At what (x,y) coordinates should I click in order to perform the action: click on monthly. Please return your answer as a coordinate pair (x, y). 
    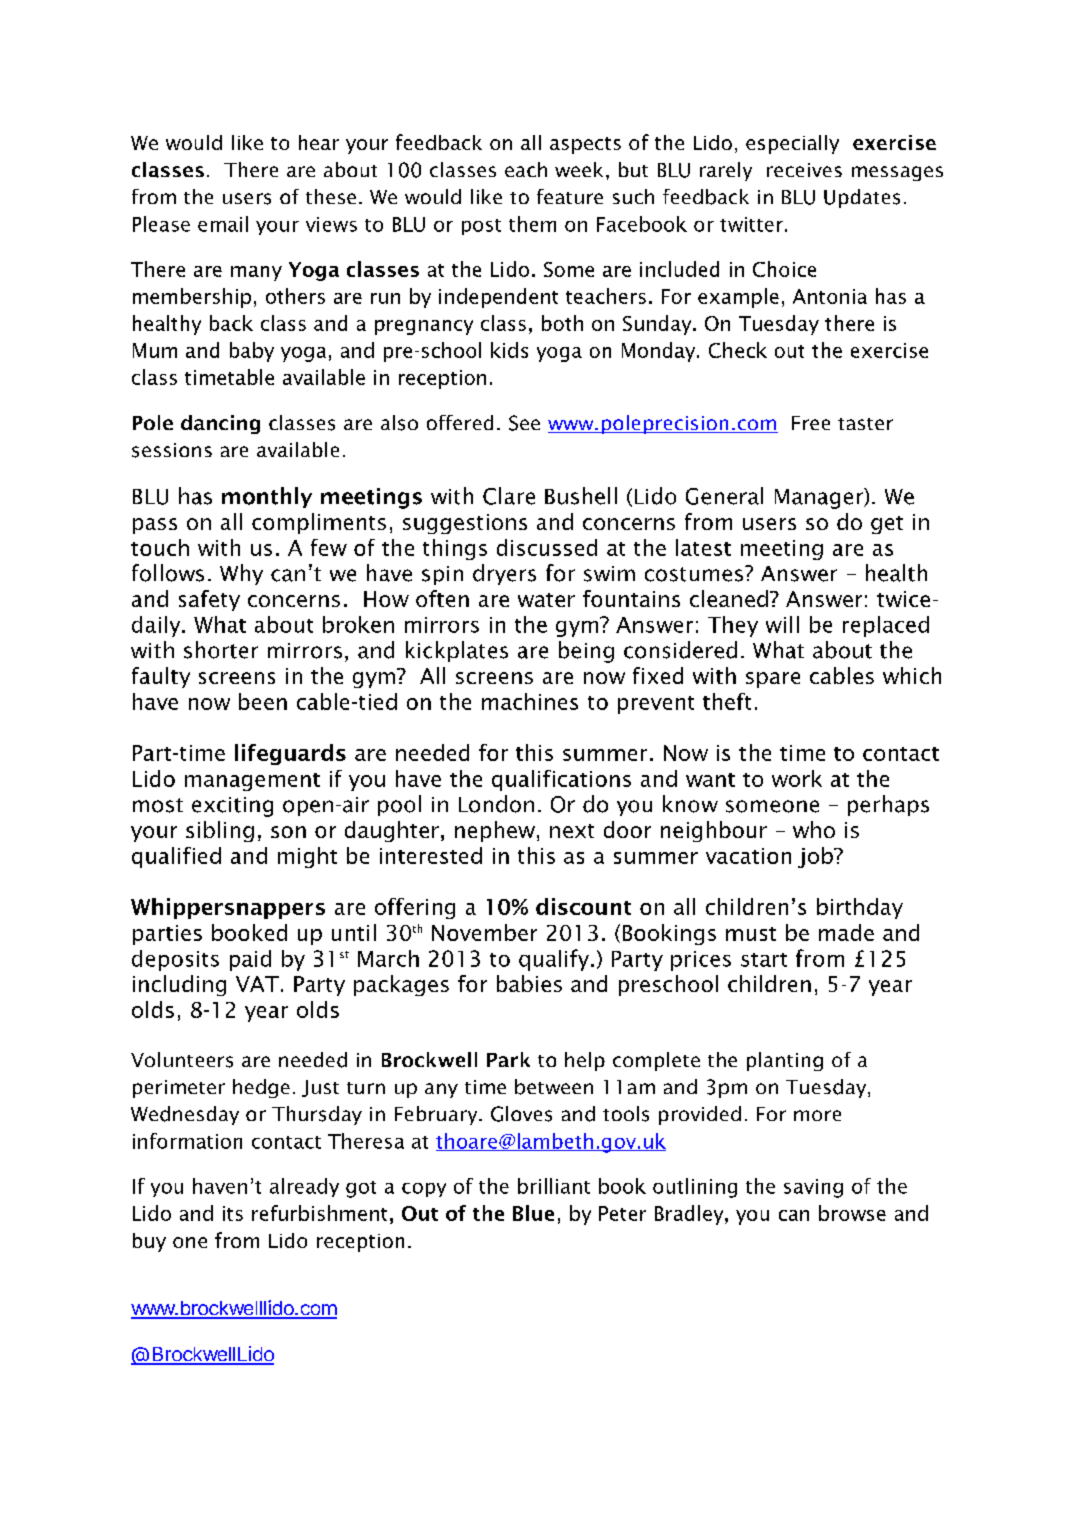
    Looking at the image, I should click on (267, 497).
